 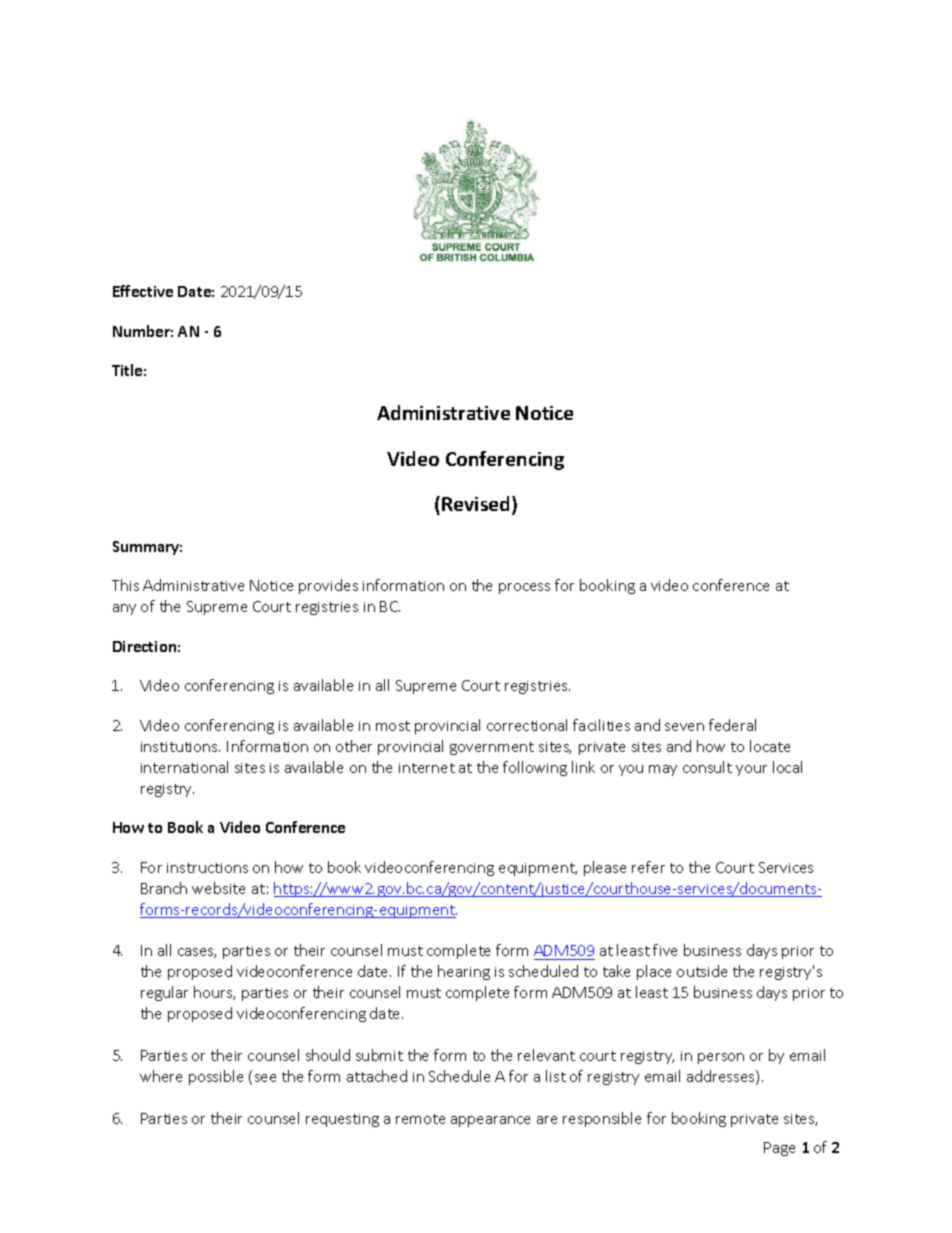 I want to click on possible, so click(x=216, y=1077).
